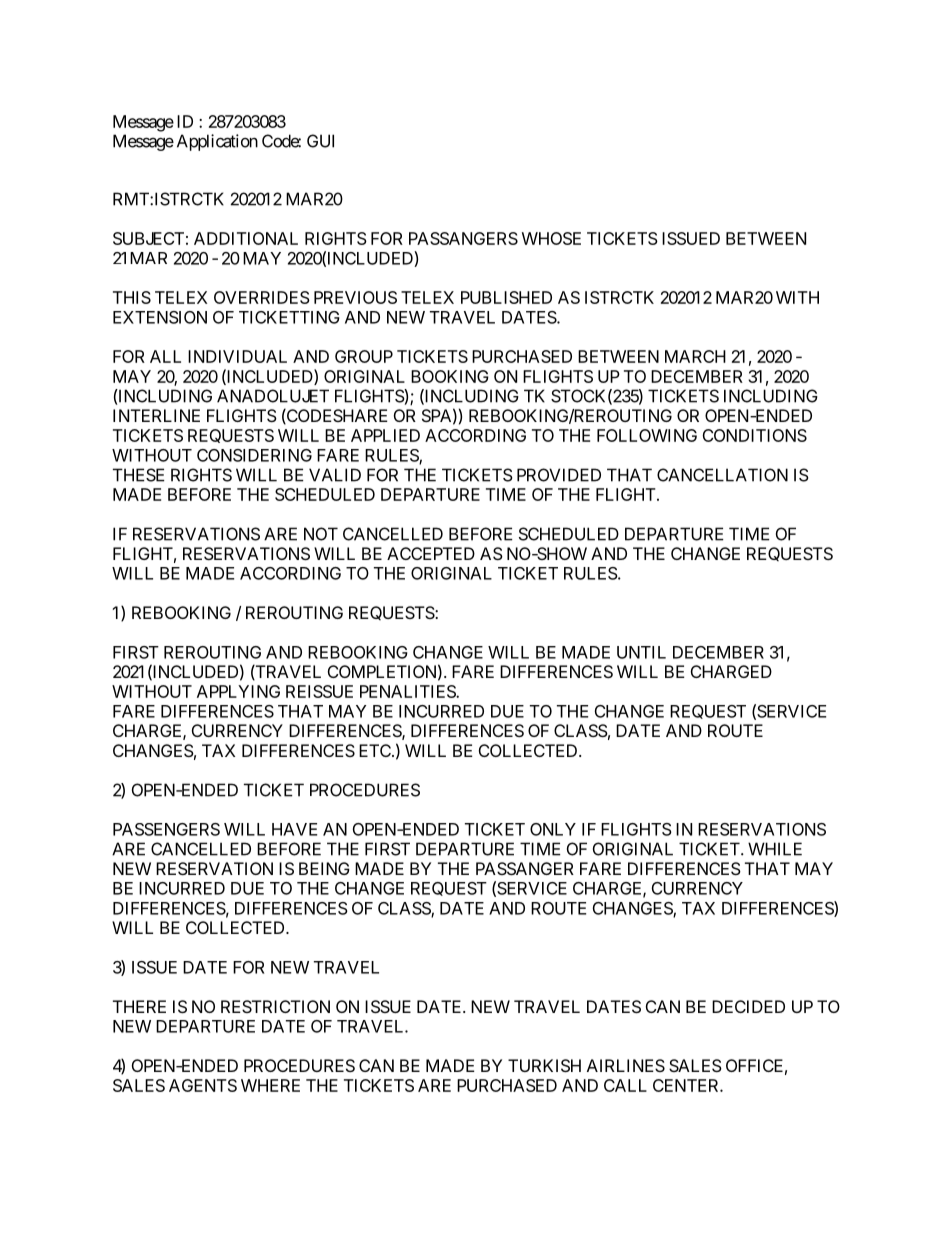 The height and width of the screenshot is (1233, 952). I want to click on APPLYING, so click(238, 691).
